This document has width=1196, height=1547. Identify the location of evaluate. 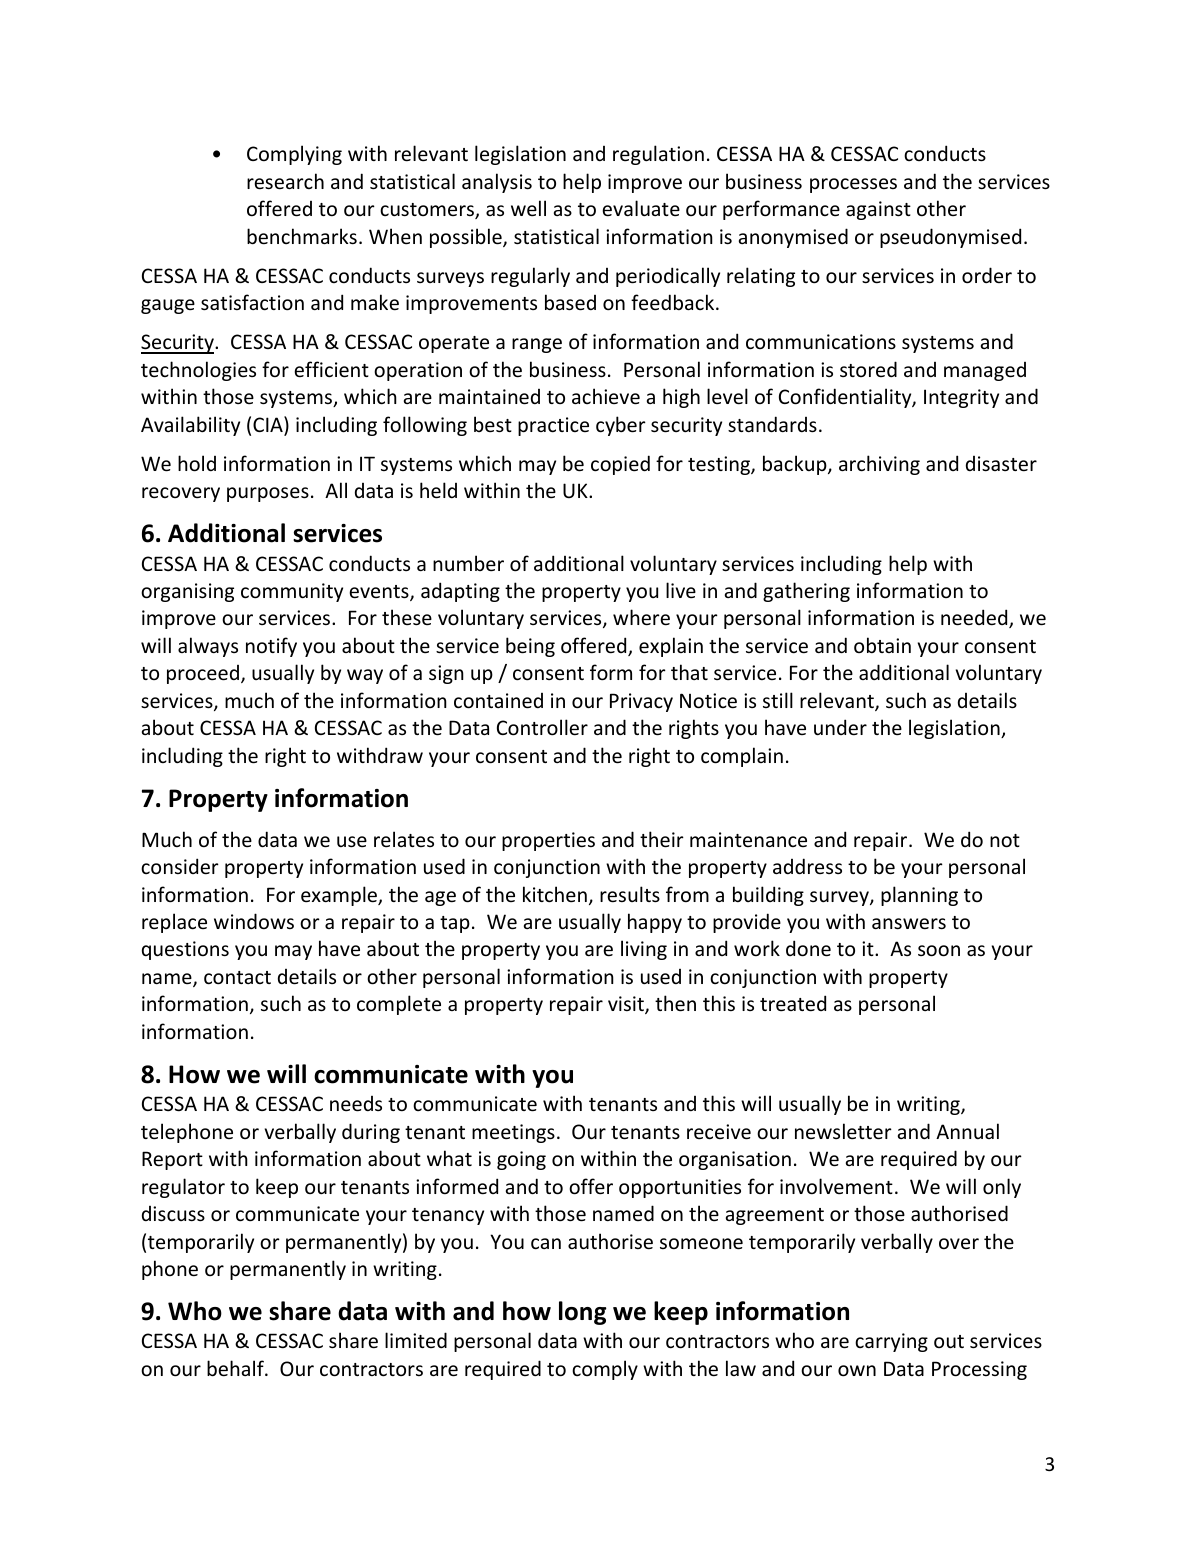
(641, 208).
